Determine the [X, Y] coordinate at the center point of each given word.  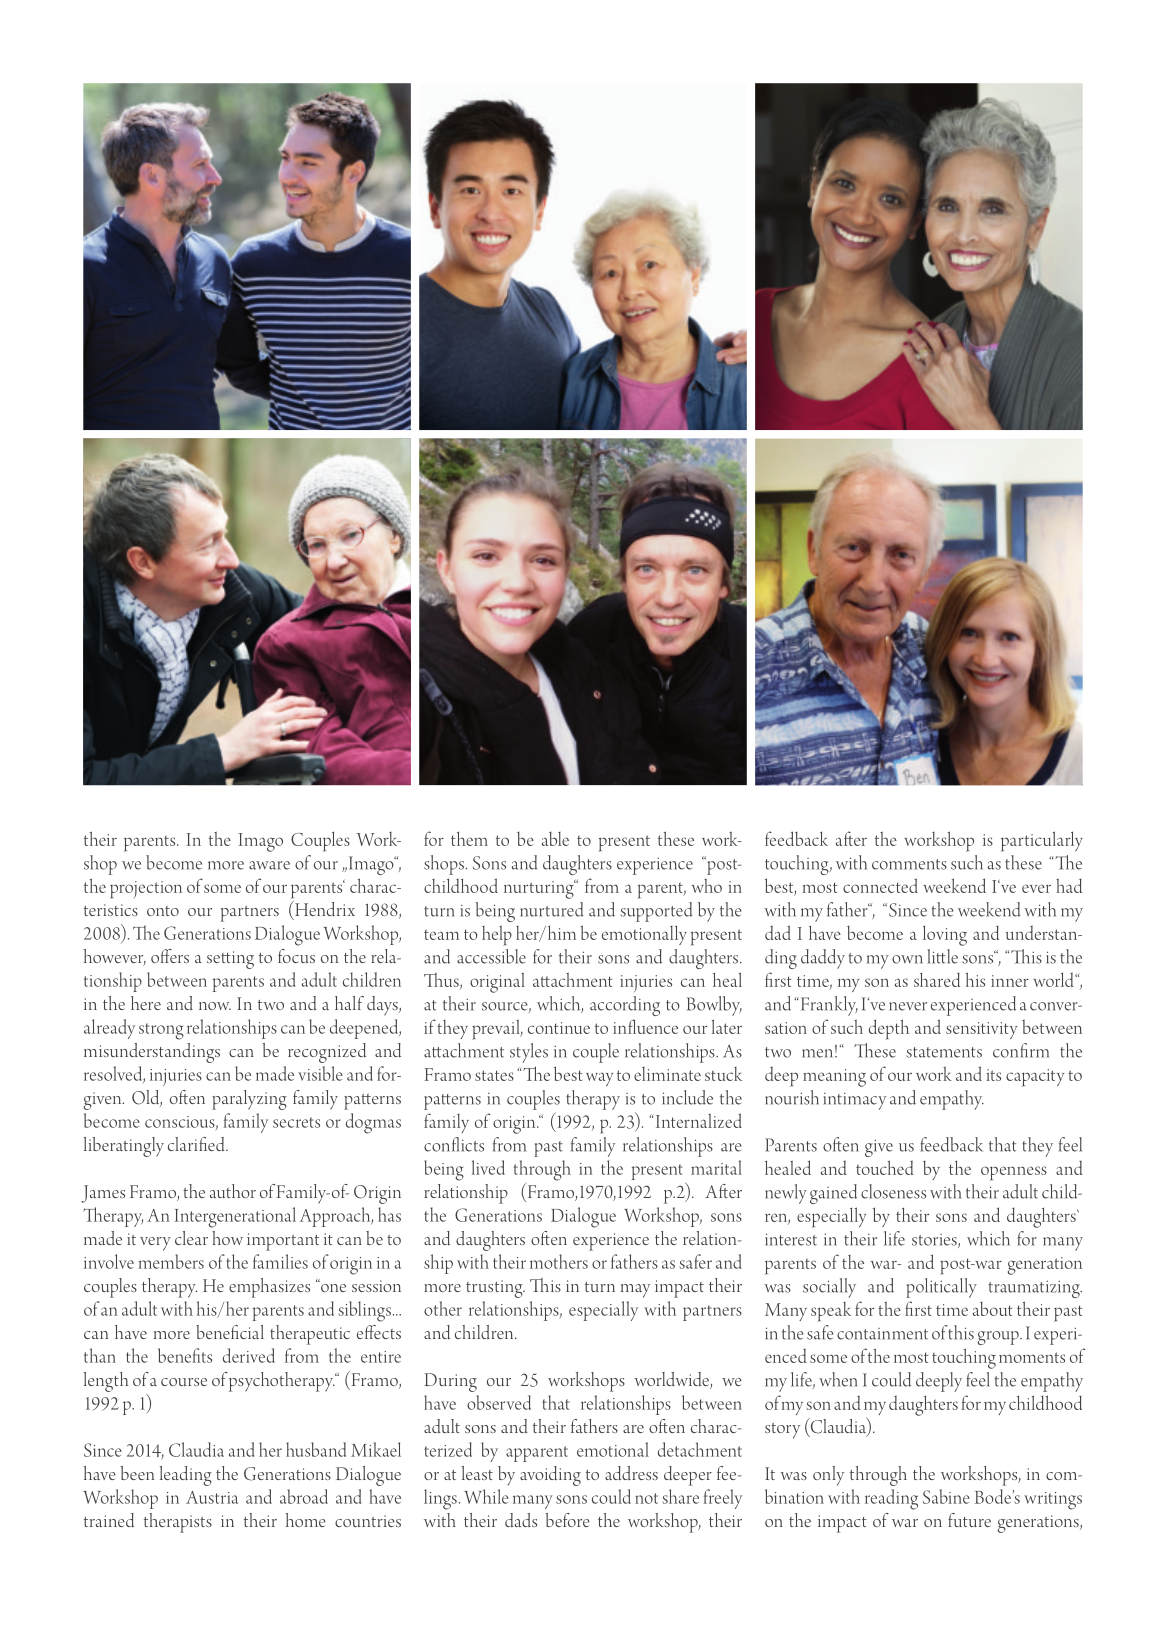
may [635, 1291]
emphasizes [269, 1288]
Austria [212, 1497]
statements [944, 1052]
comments [909, 864]
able [555, 839]
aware [269, 865]
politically [941, 1288]
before [567, 1520]
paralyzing [249, 1100]
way [599, 1079]
